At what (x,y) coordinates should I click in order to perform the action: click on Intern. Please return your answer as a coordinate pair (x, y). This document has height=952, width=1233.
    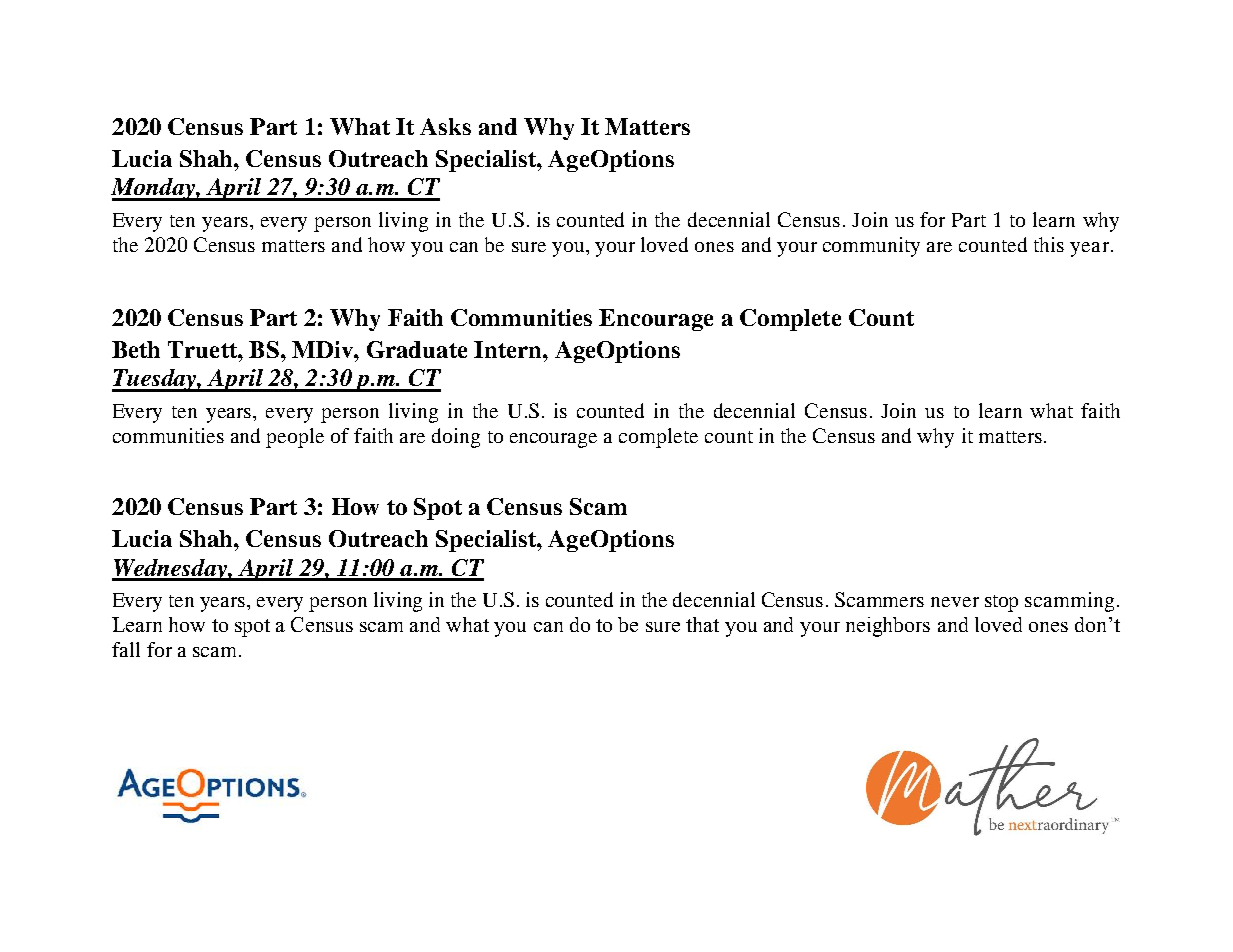
    Looking at the image, I should click on (509, 349).
